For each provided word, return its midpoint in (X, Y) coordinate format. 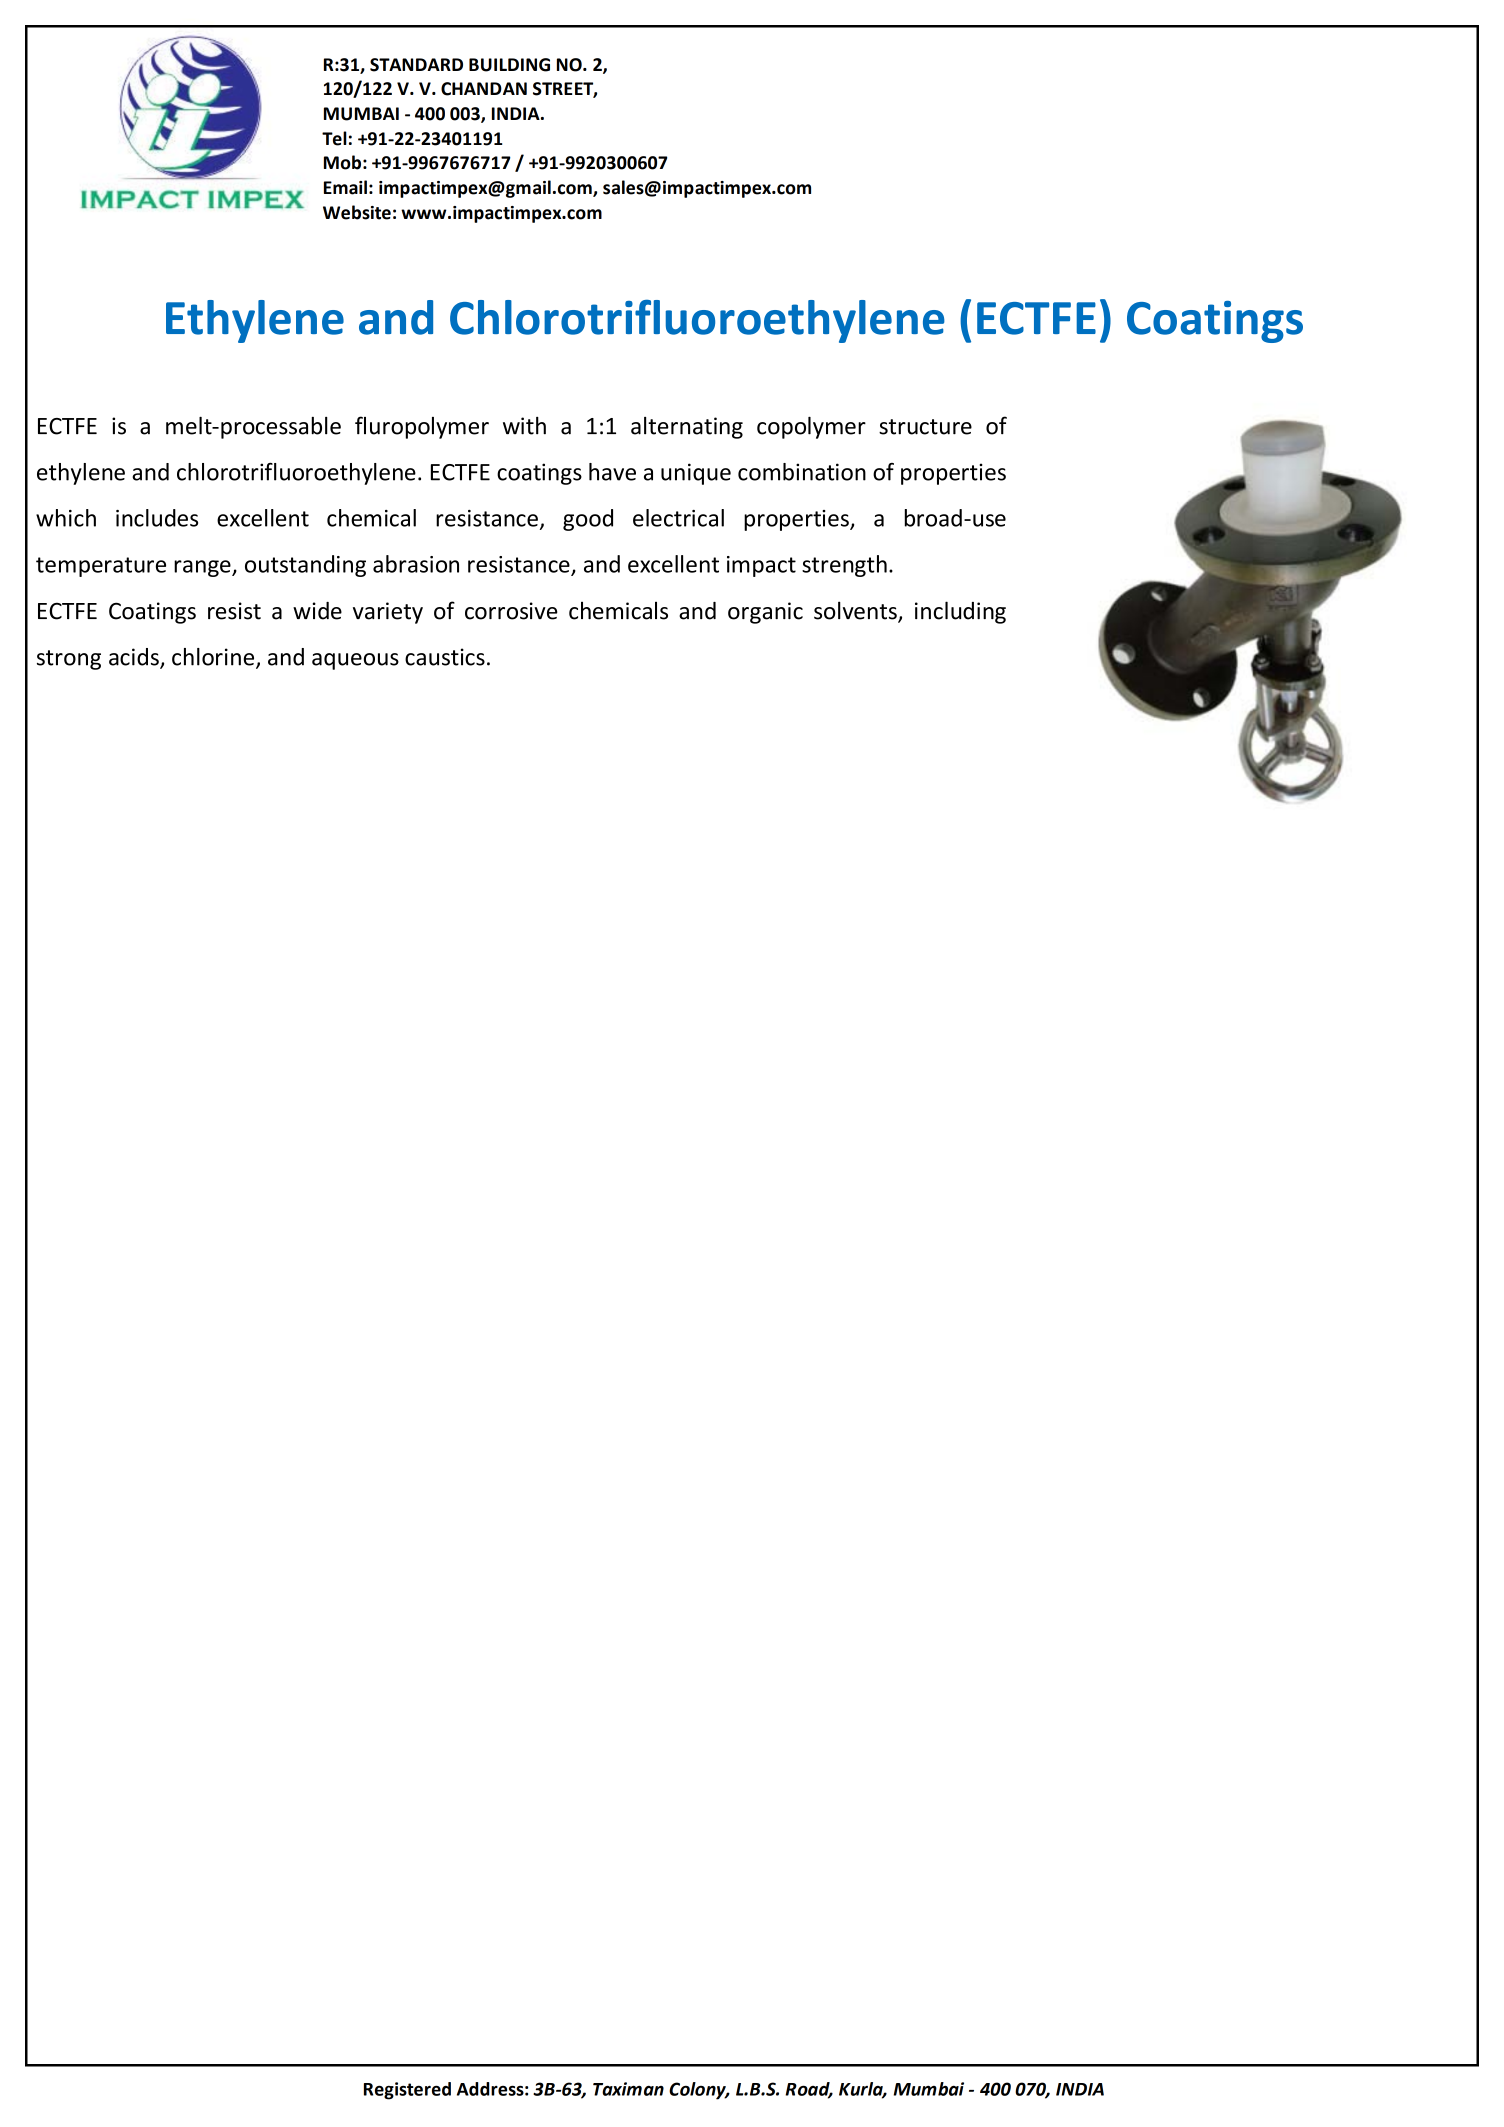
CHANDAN (484, 89)
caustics (445, 657)
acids (135, 658)
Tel (334, 138)
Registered (407, 2091)
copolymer (811, 428)
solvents (856, 611)
